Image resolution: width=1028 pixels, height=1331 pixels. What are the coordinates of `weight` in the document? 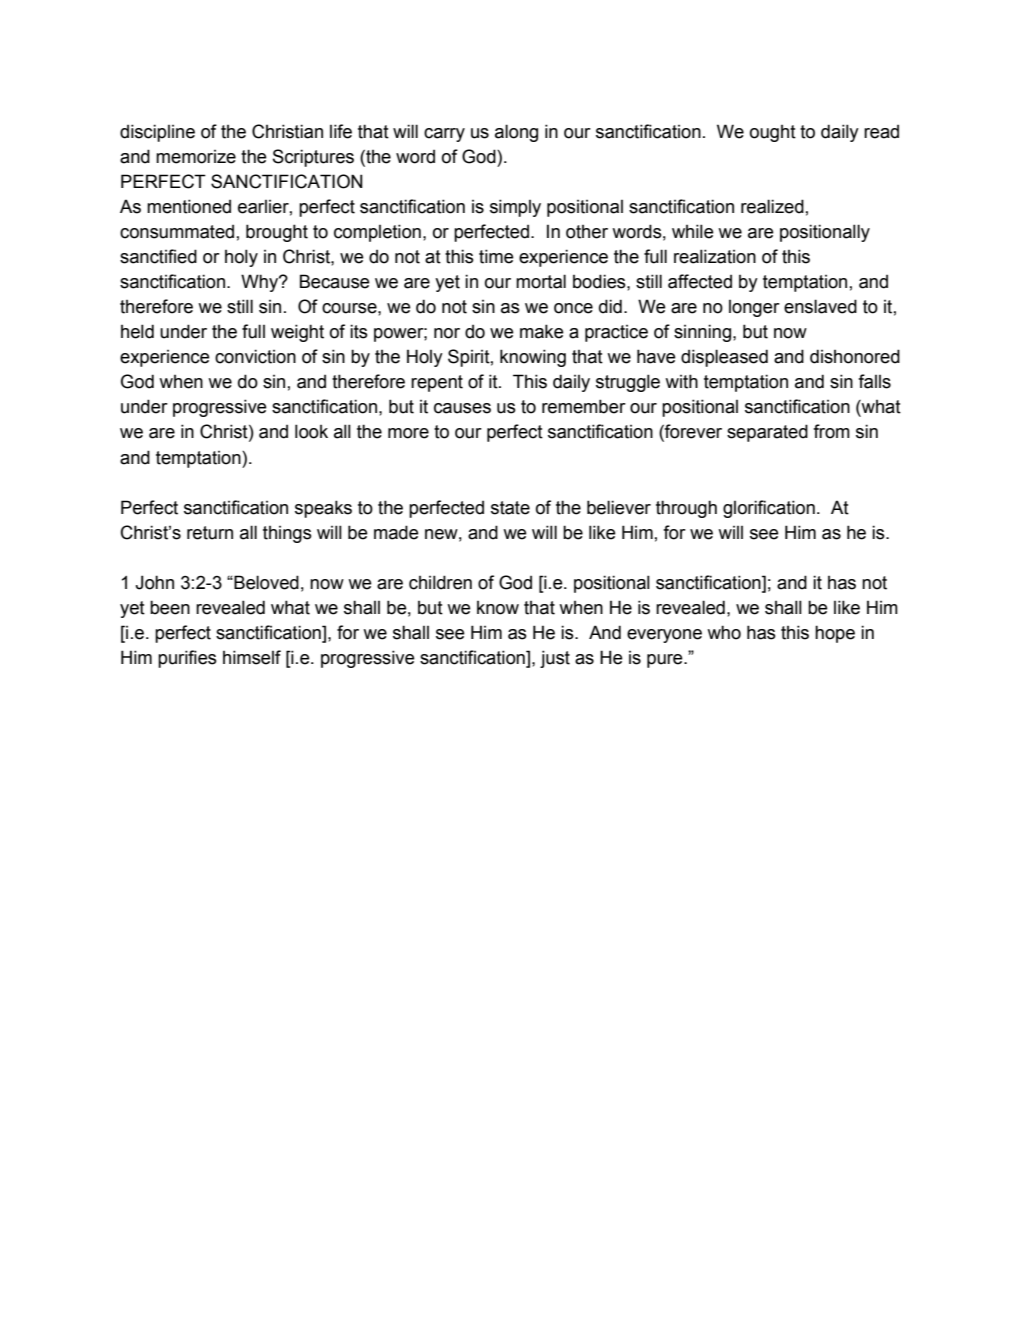 It's located at (297, 333).
